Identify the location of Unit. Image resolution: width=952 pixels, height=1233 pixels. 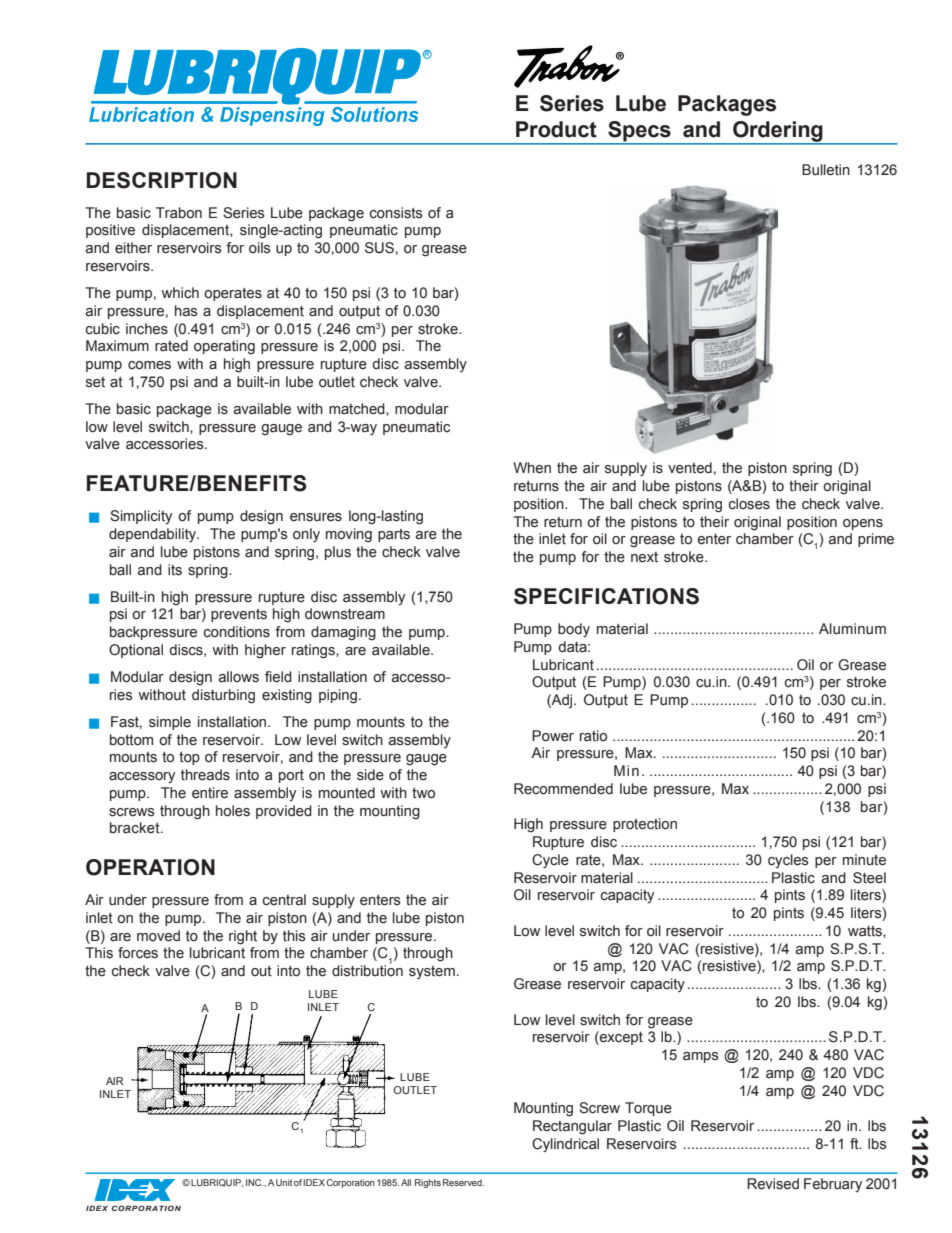
(284, 1182).
